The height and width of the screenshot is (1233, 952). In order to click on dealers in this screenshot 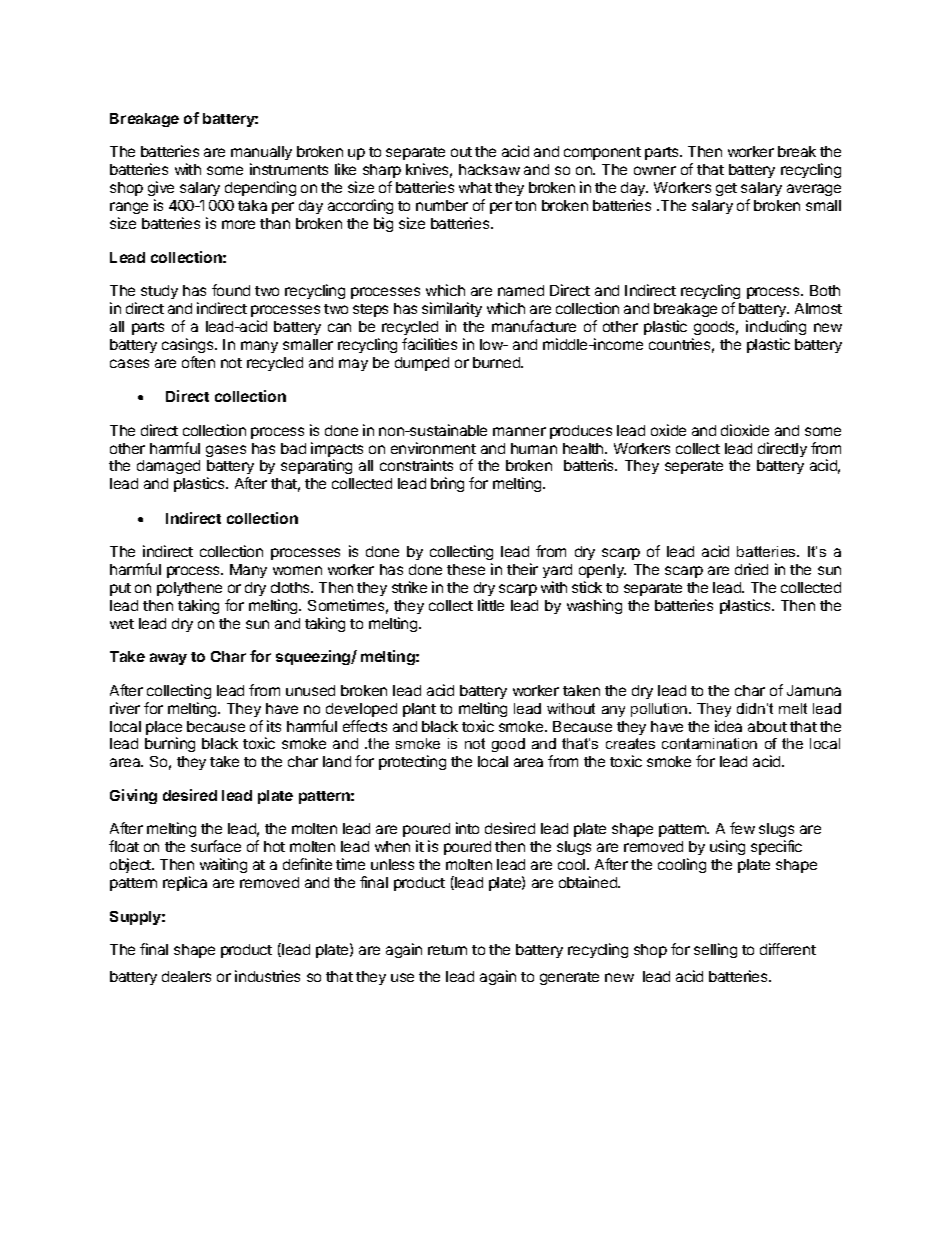, I will do `click(186, 976)`.
